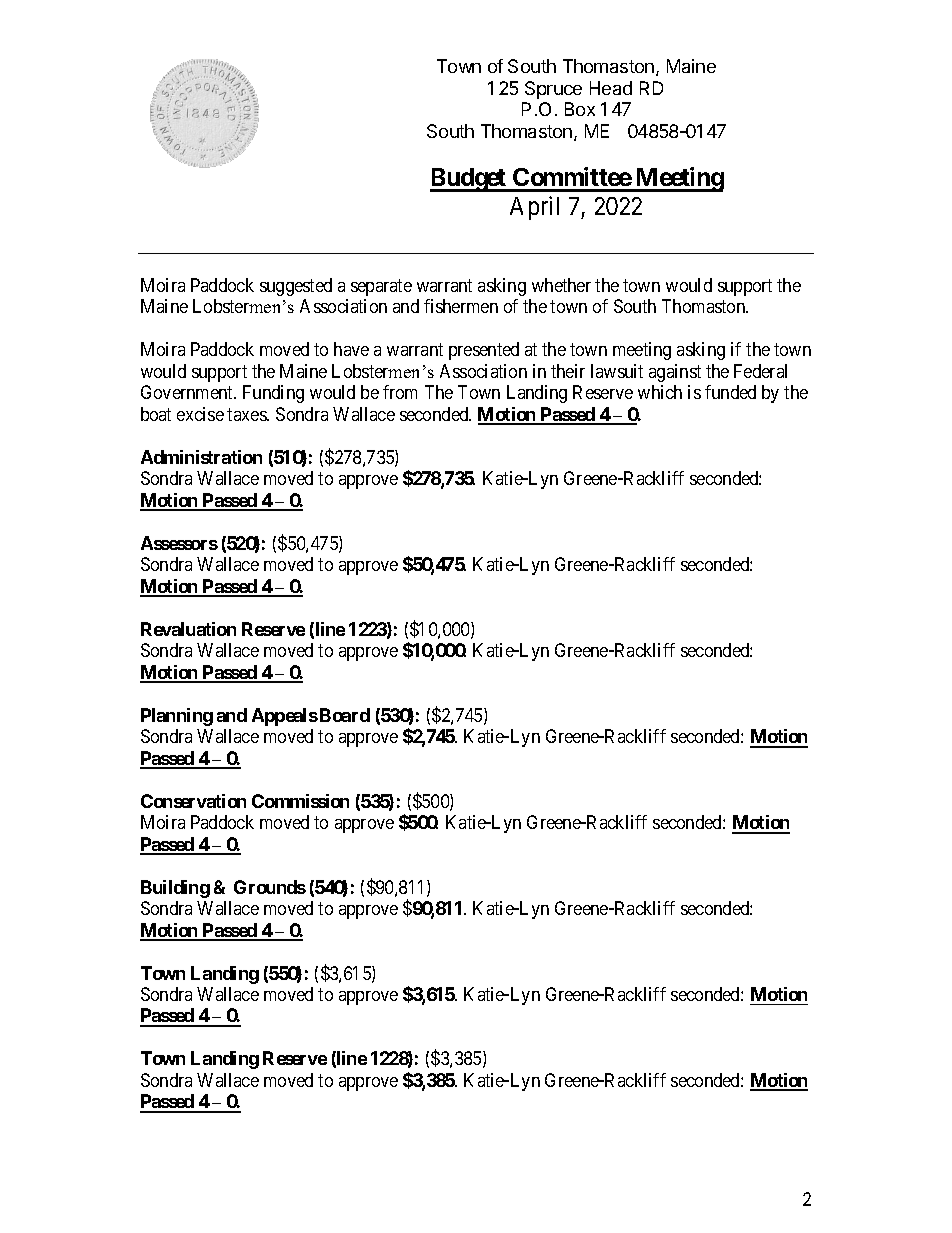  What do you see at coordinates (469, 180) in the screenshot?
I see `Budget` at bounding box center [469, 180].
